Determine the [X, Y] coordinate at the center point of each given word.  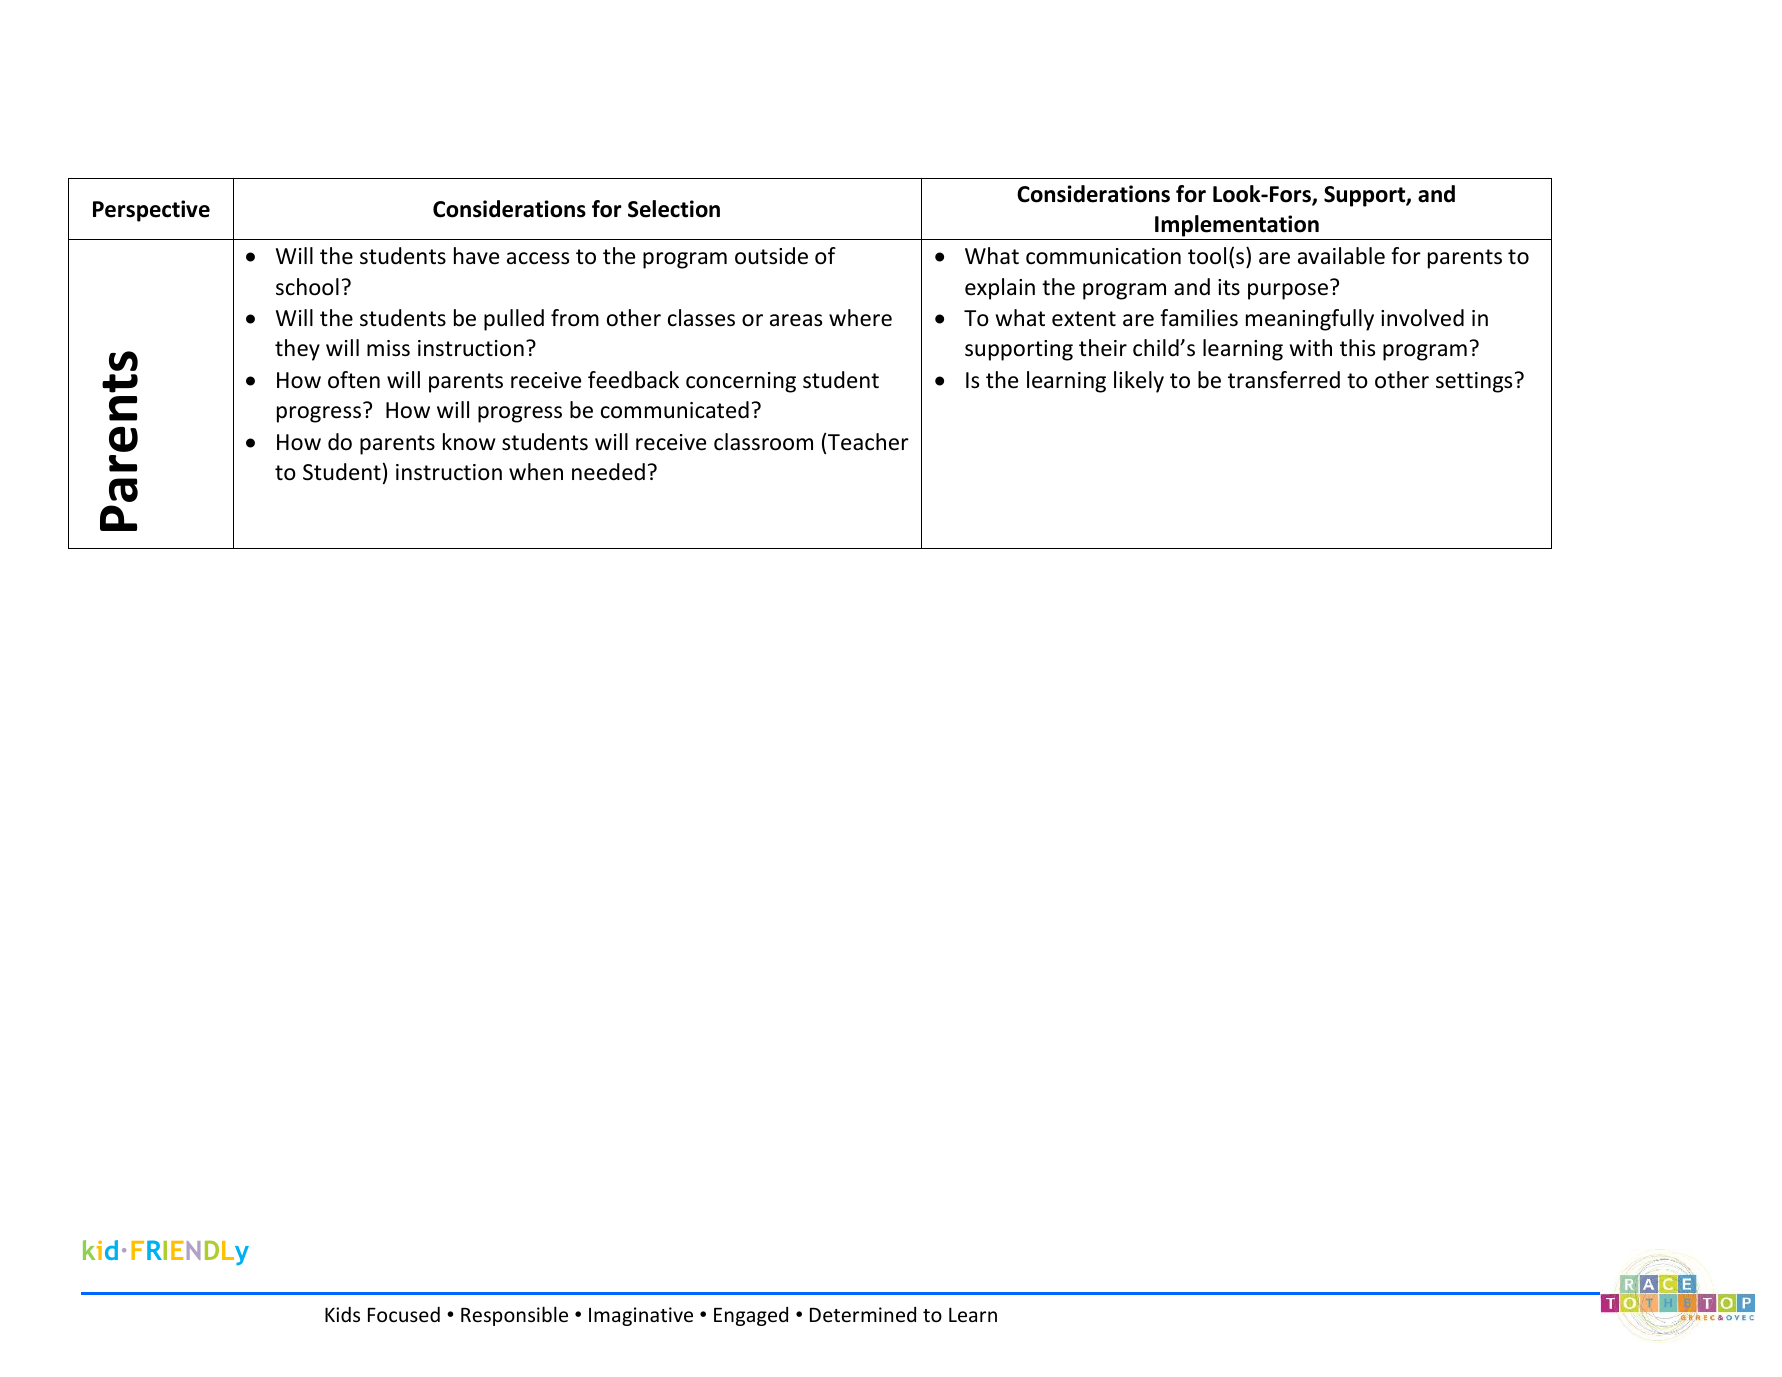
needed [608, 472]
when [536, 472]
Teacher [868, 442]
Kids [342, 1314]
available [1341, 256]
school [307, 287]
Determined [863, 1314]
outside [771, 256]
